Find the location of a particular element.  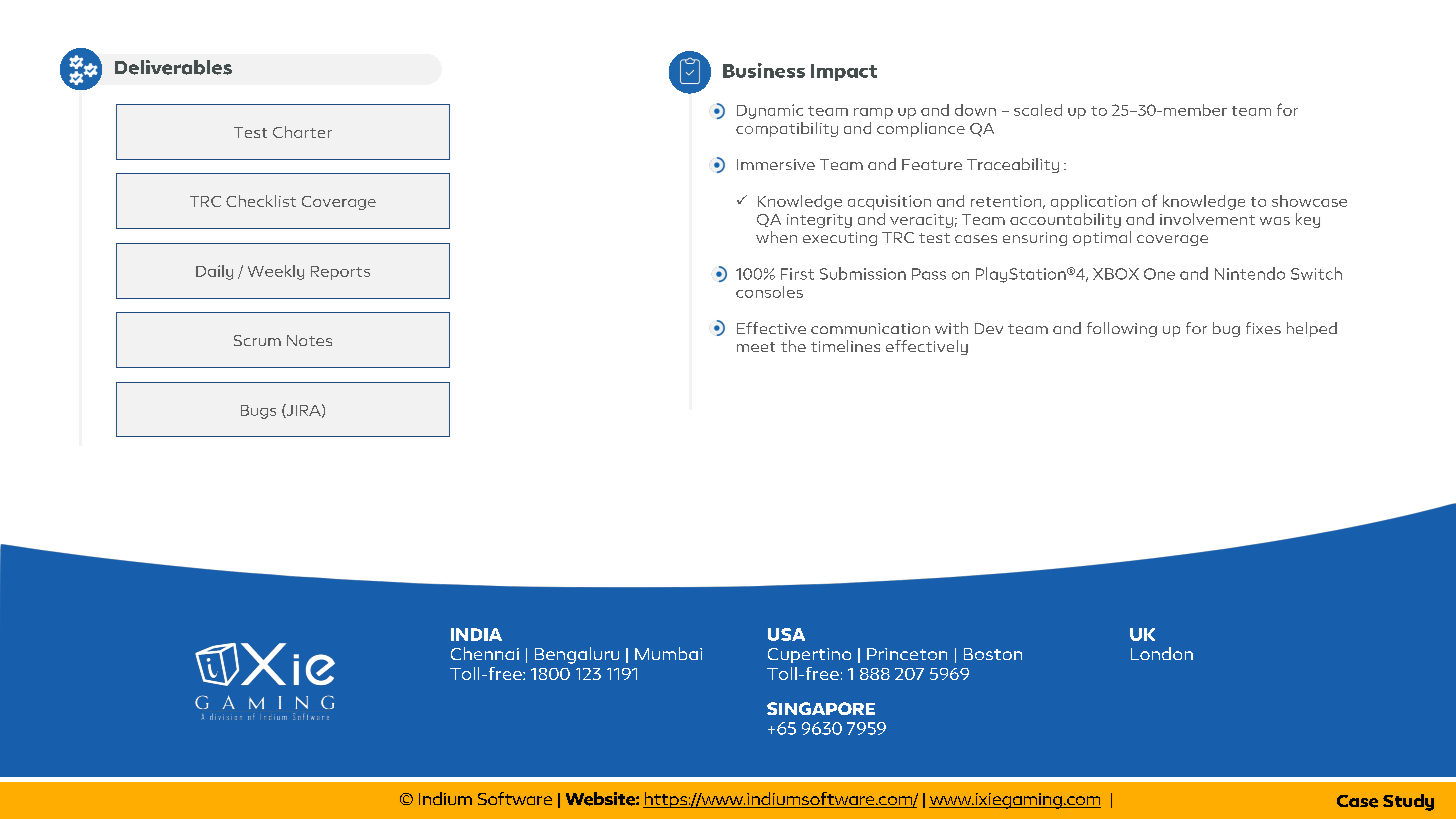

USA is located at coordinates (786, 634).
